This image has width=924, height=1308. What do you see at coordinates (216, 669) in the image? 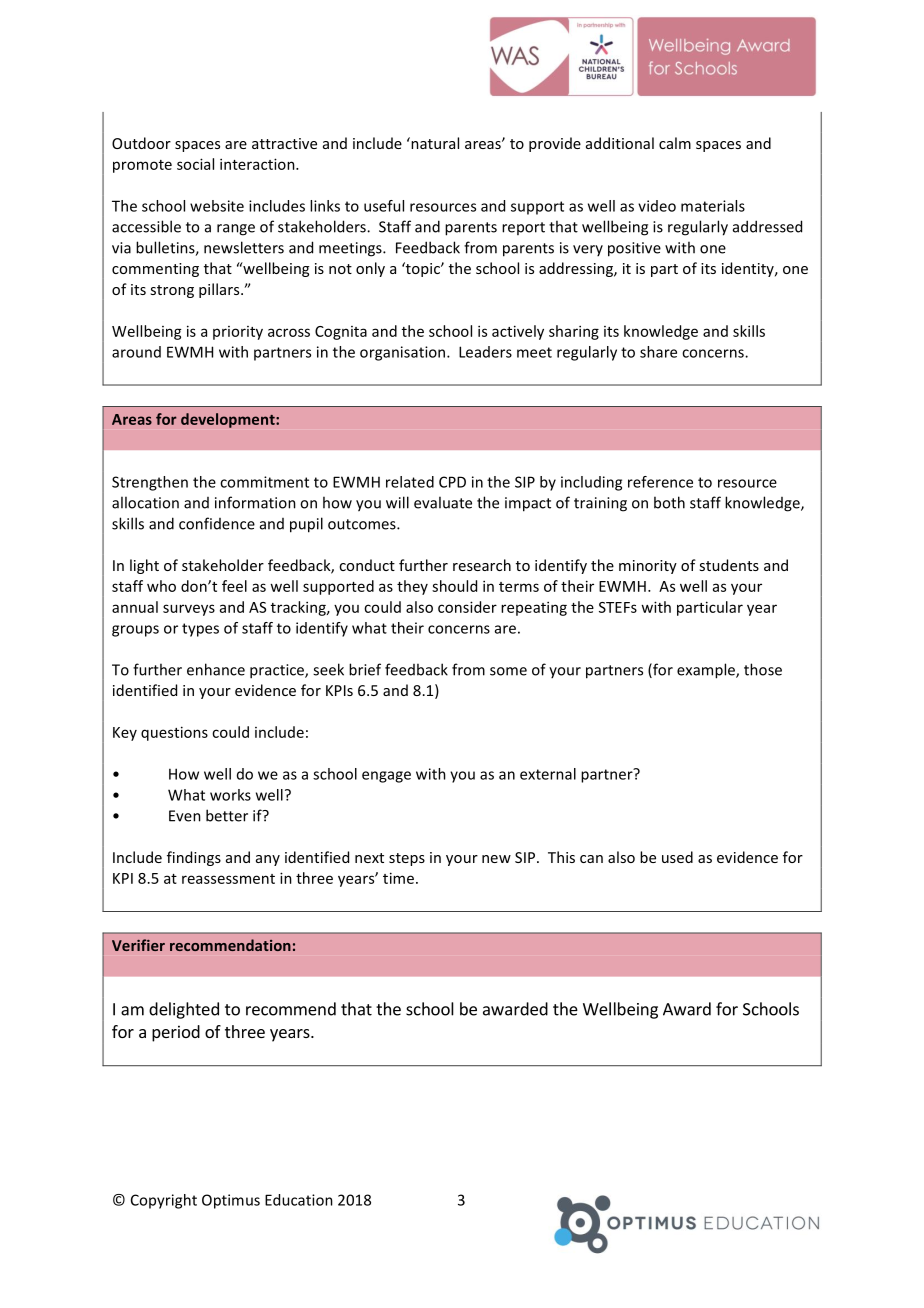
I see `enhance` at bounding box center [216, 669].
